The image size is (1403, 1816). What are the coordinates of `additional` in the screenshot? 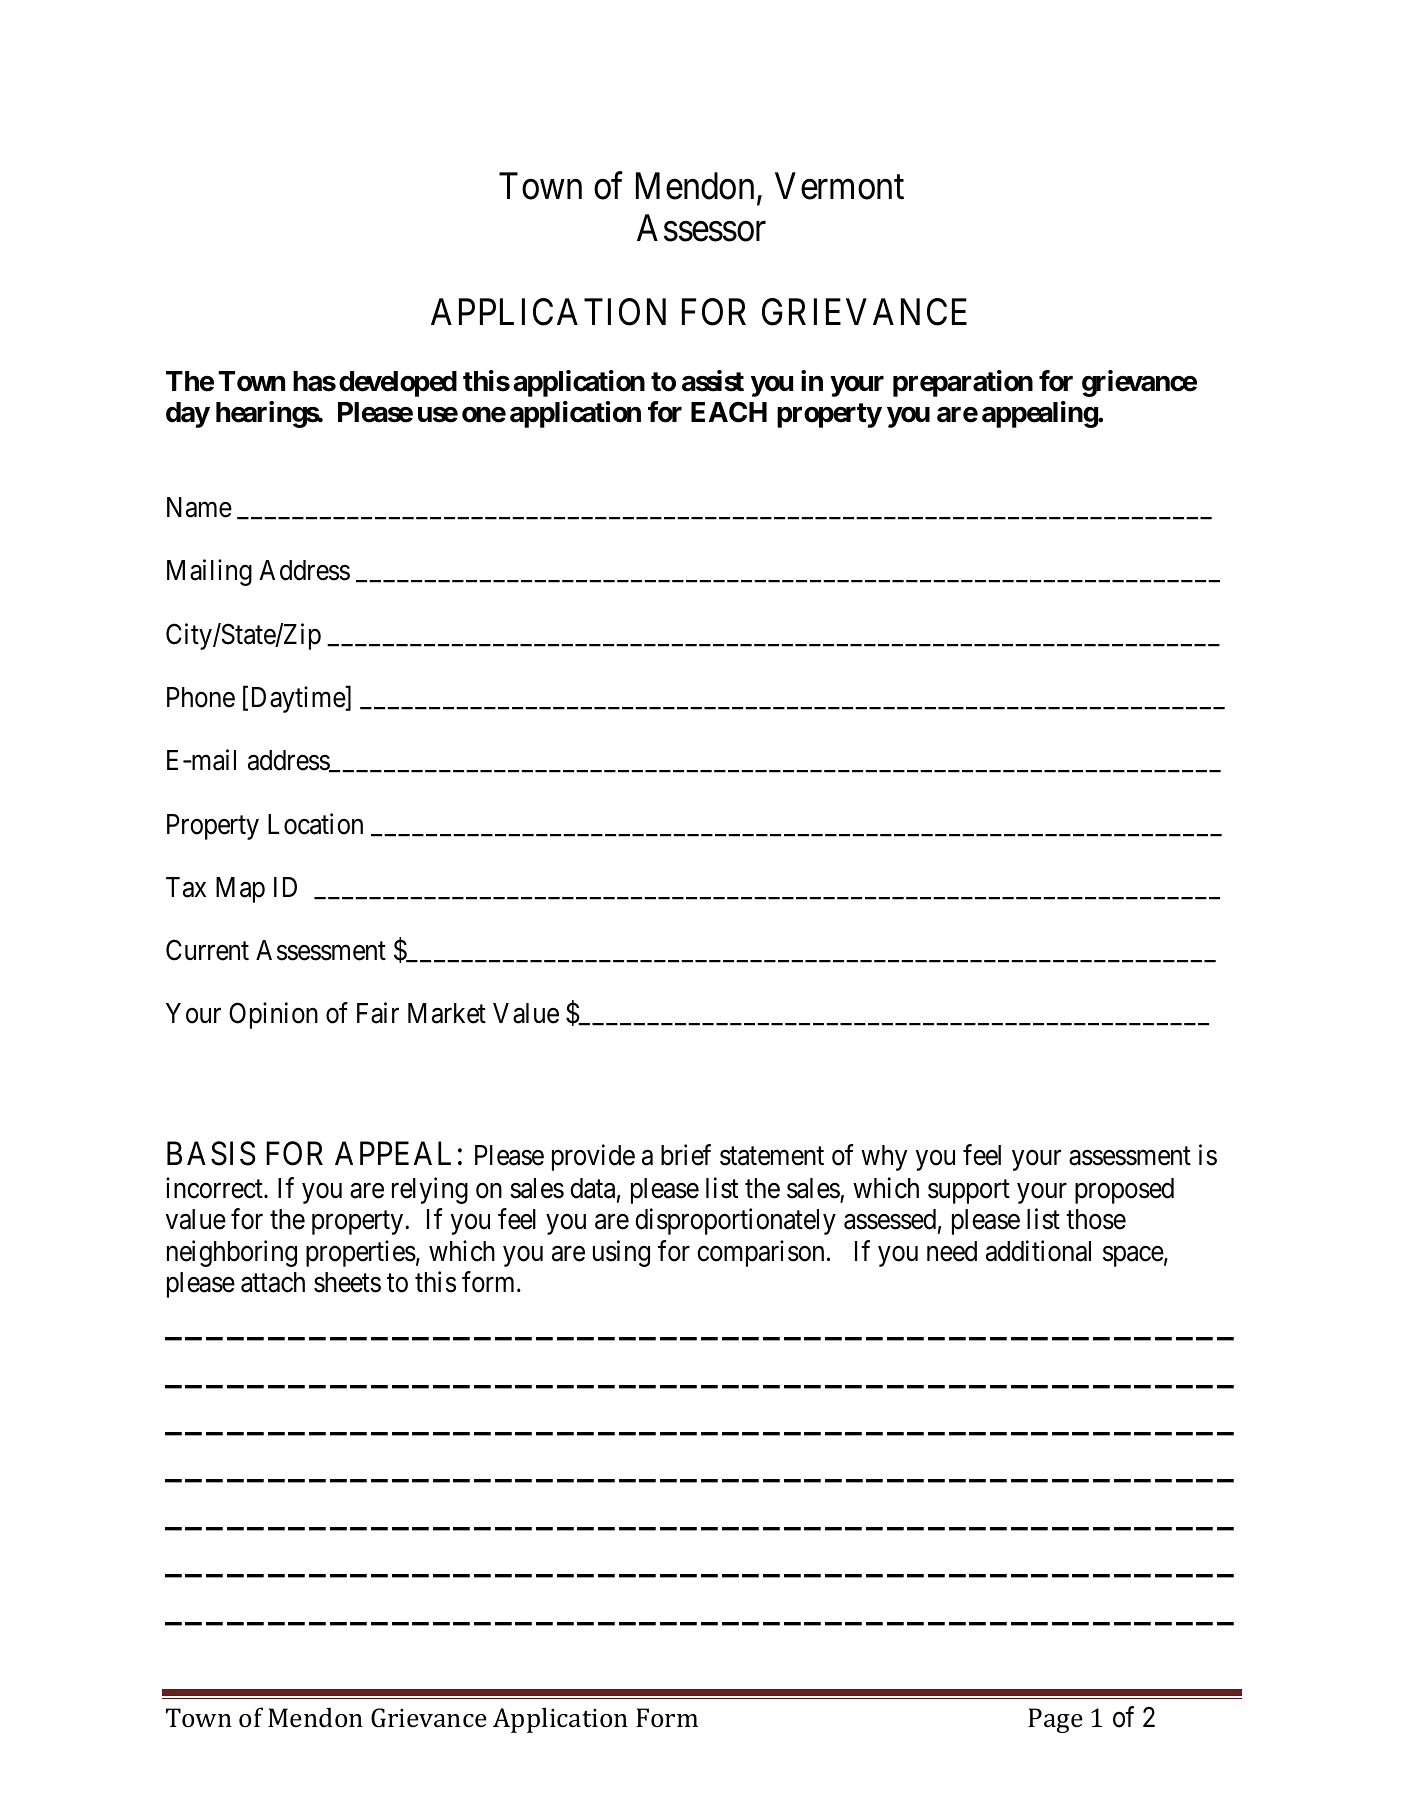 It's located at (1038, 1251).
